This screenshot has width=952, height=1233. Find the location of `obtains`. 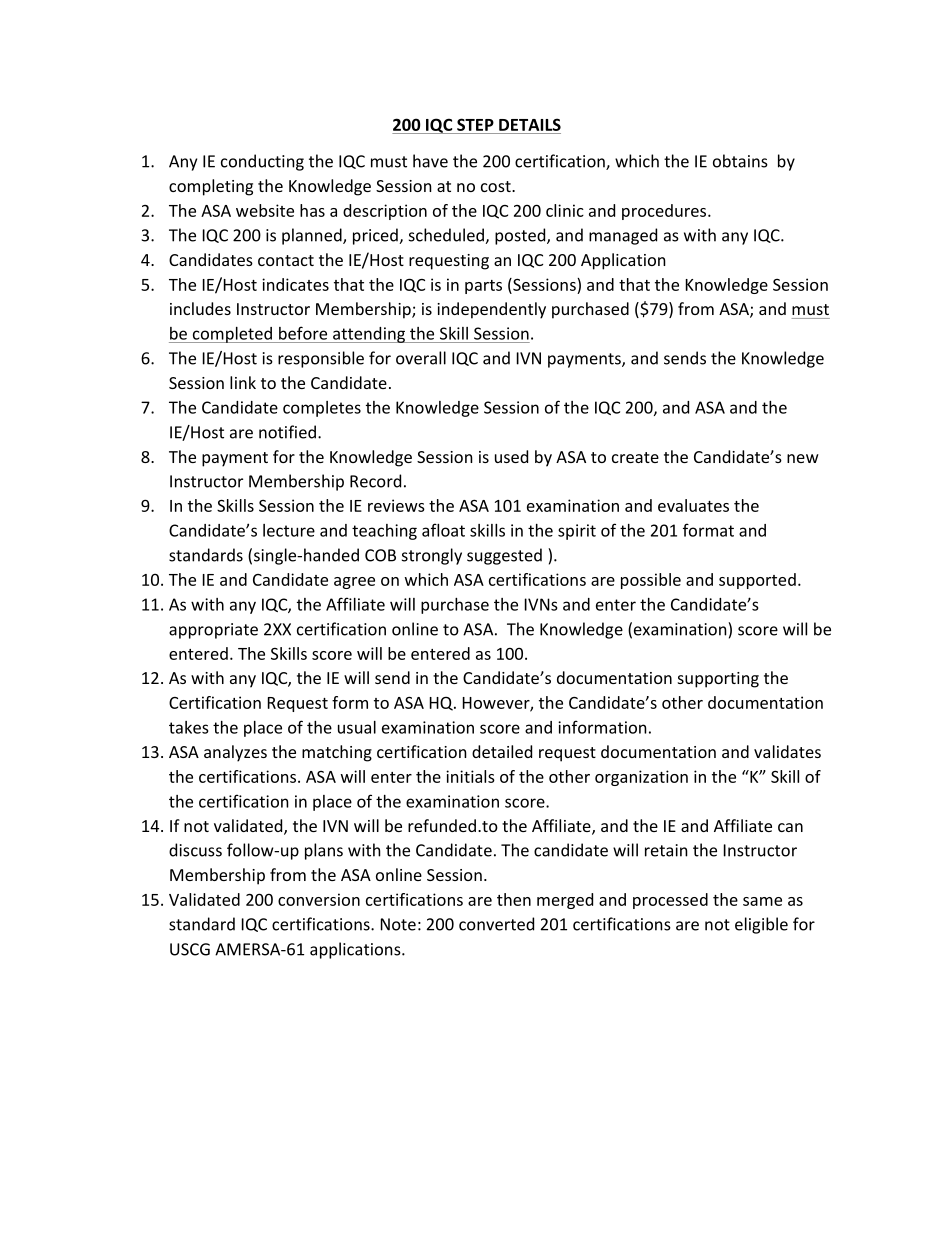

obtains is located at coordinates (740, 161).
